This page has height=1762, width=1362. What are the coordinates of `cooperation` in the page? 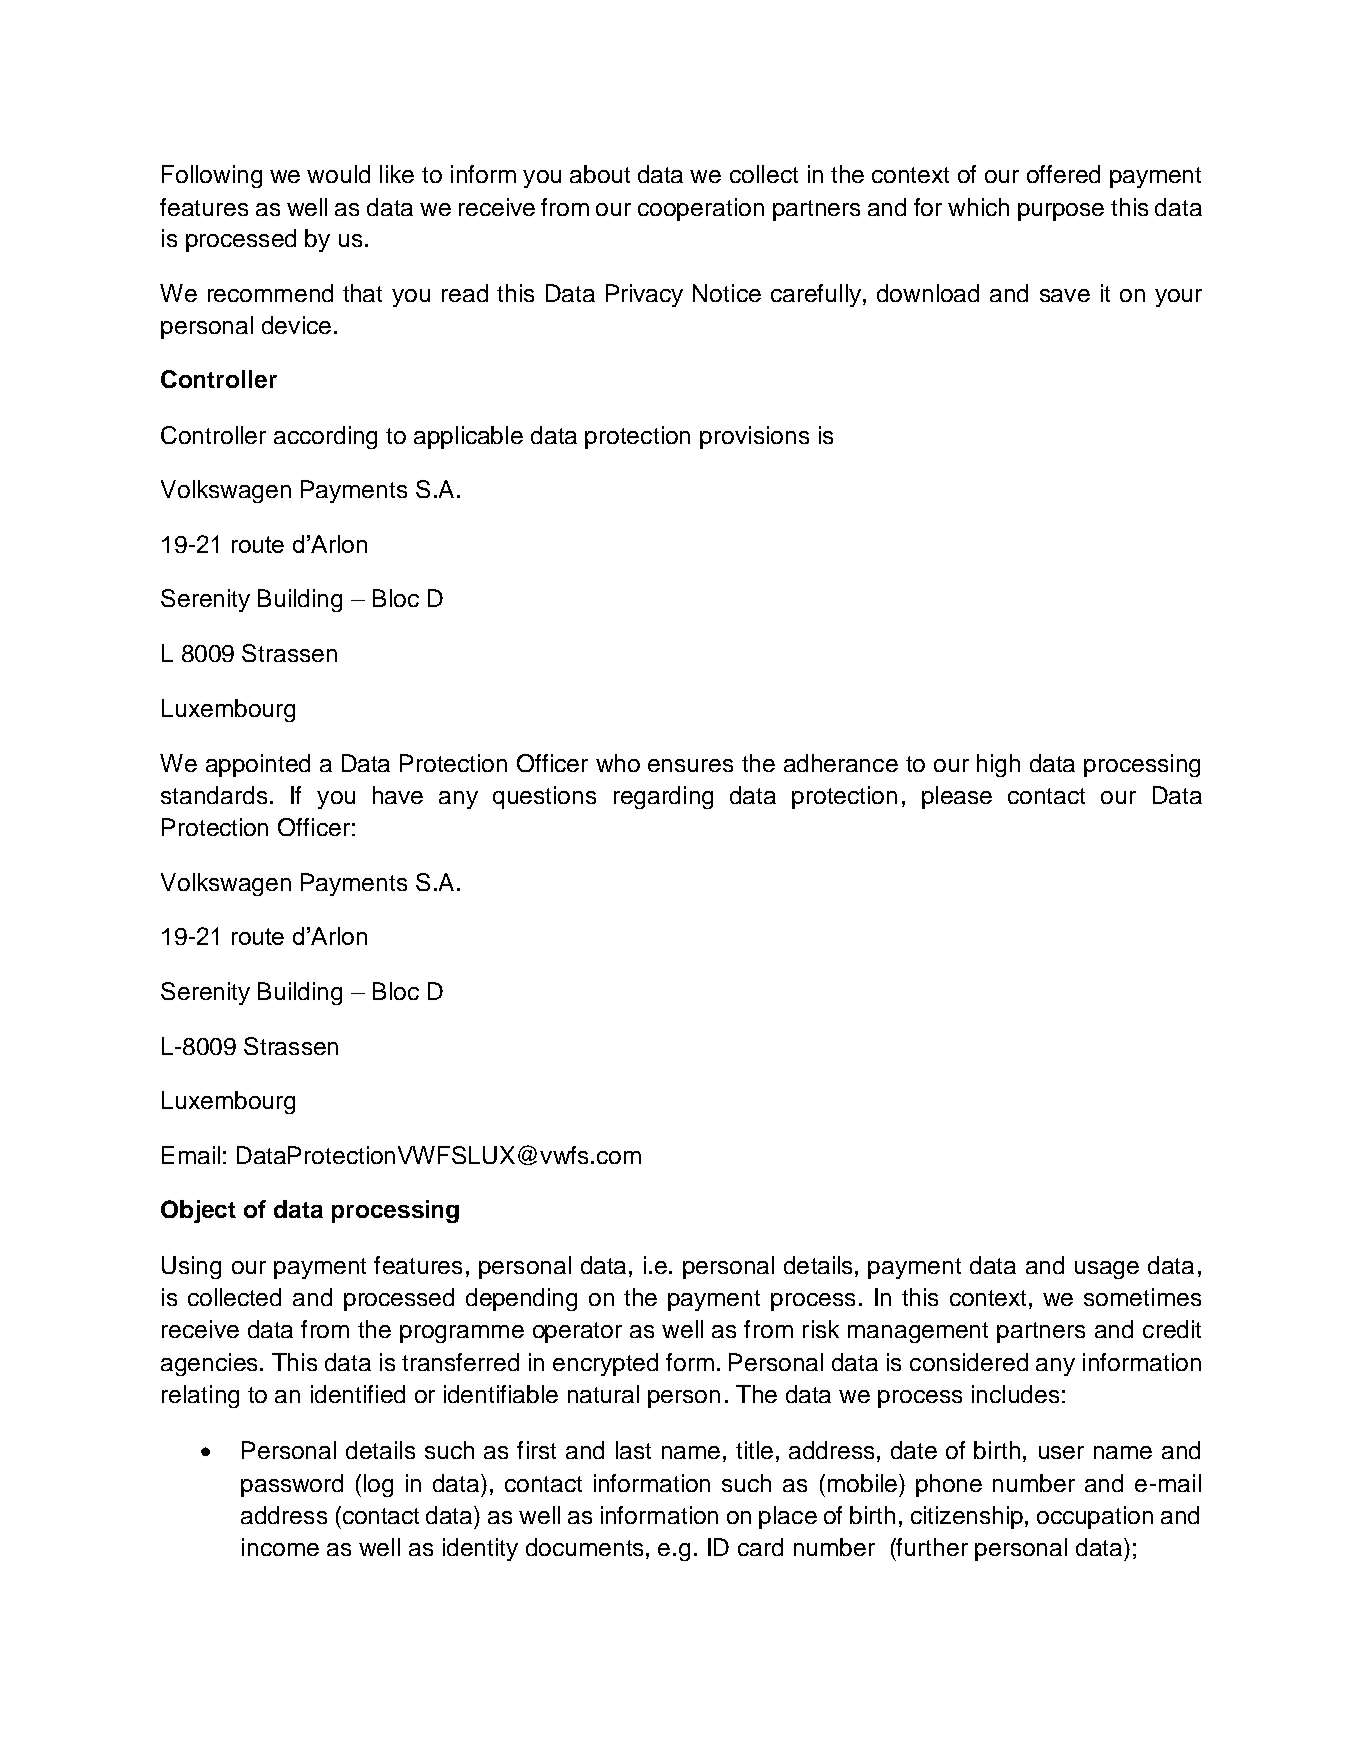 It's located at (701, 209).
